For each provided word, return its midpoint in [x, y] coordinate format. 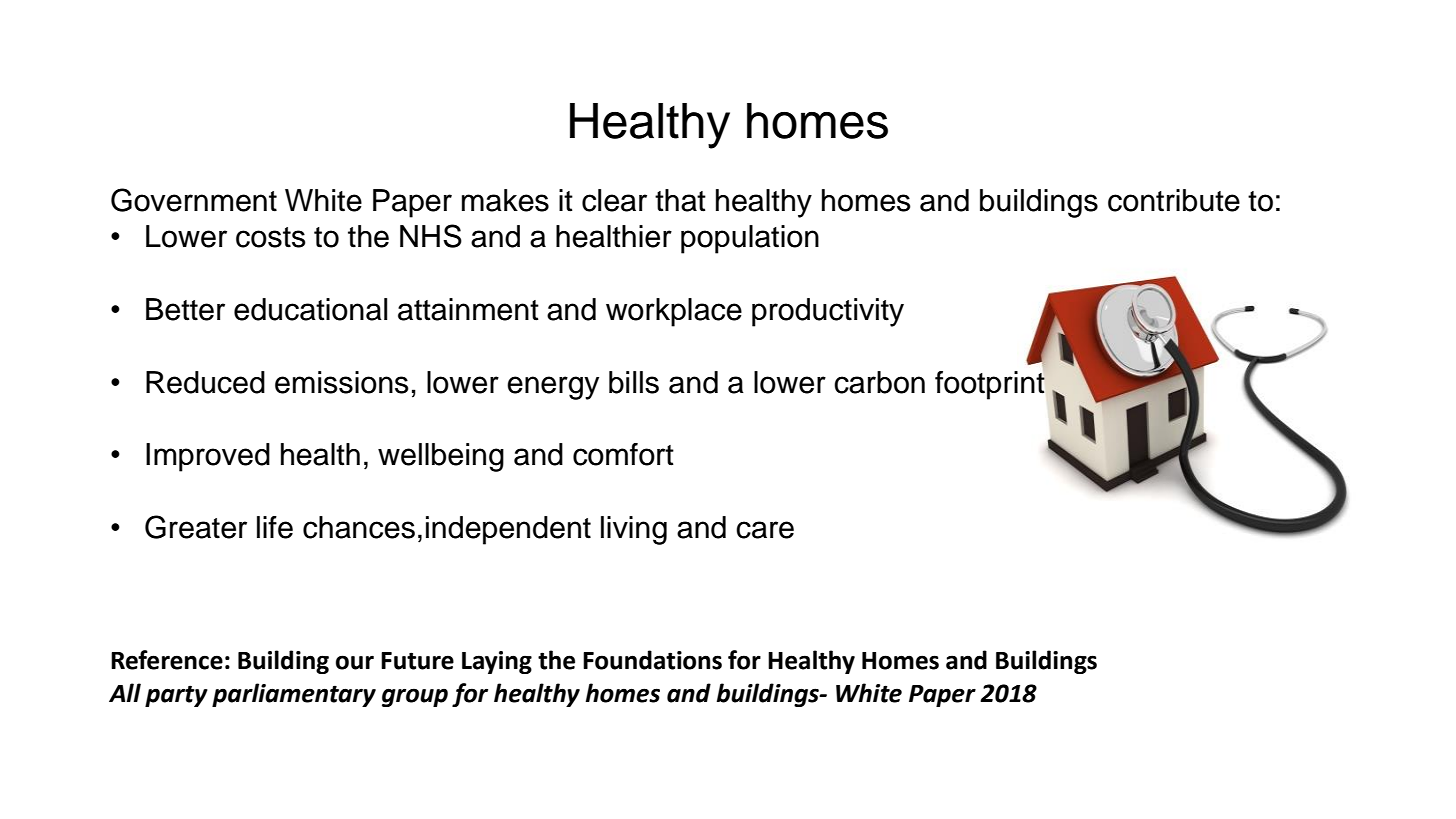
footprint [991, 384]
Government [194, 200]
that [680, 200]
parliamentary [294, 695]
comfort [623, 454]
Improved [208, 457]
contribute [1174, 200]
